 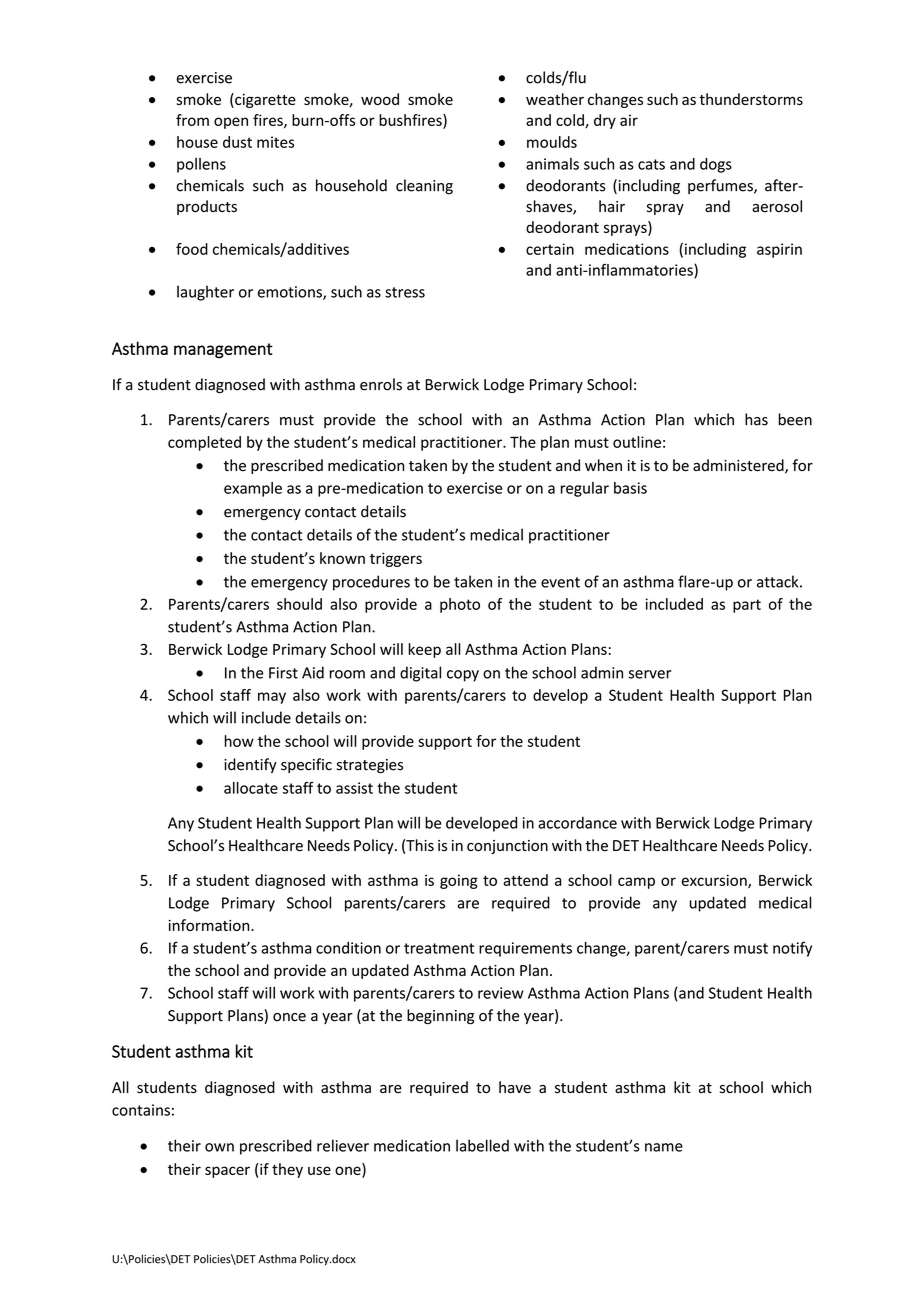 I want to click on name, so click(x=664, y=1147).
